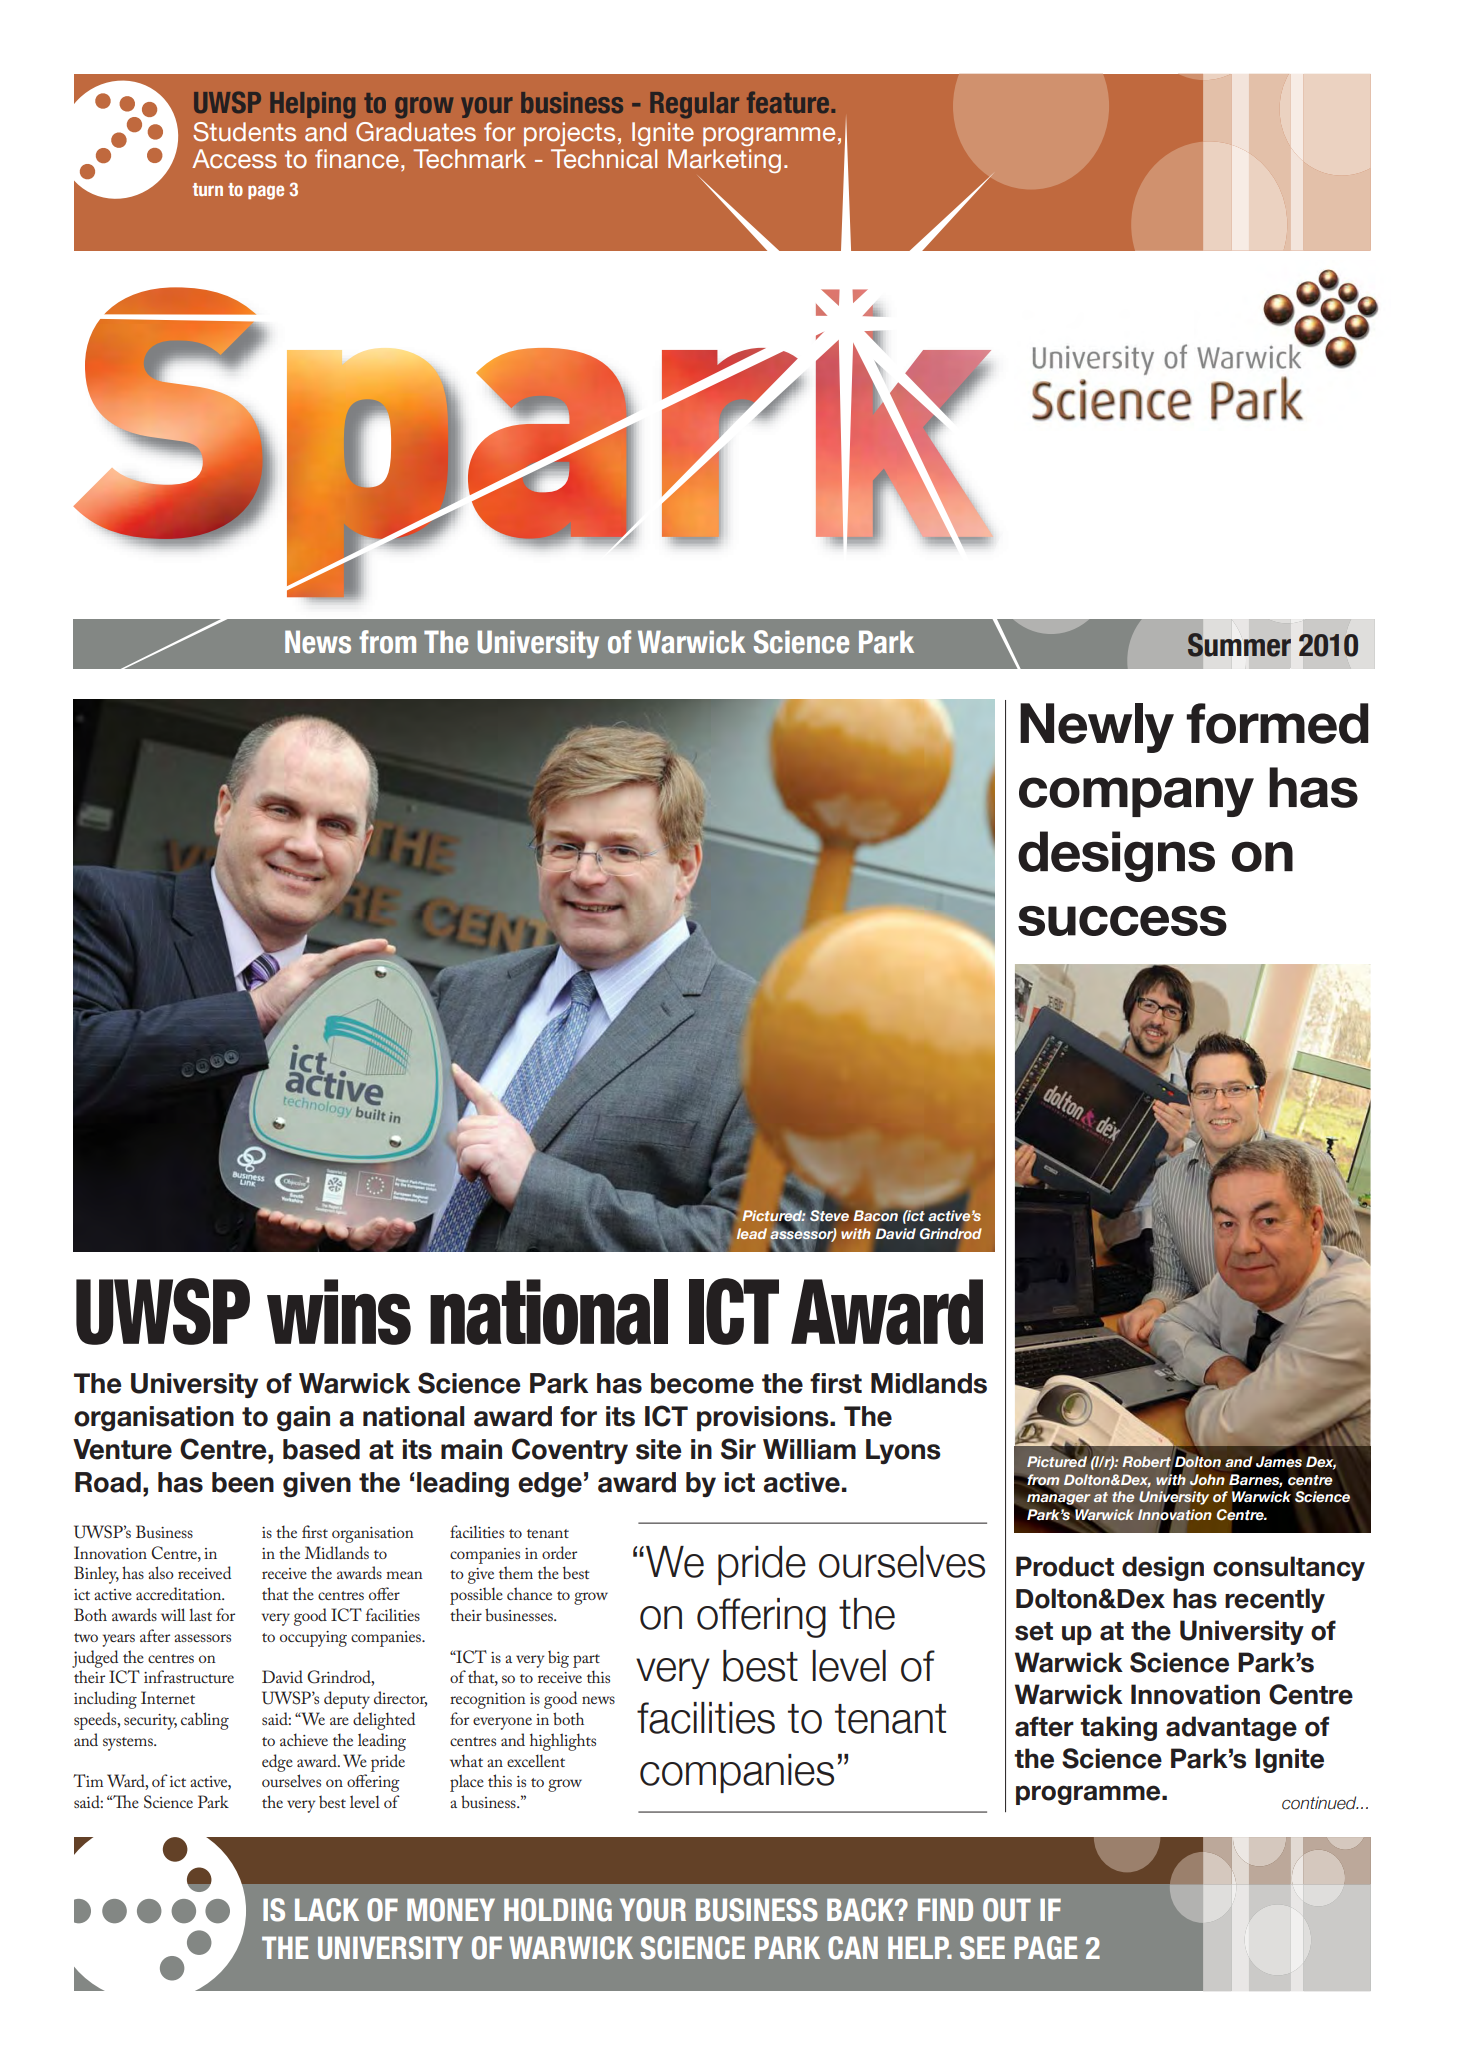 Image resolution: width=1459 pixels, height=2063 pixels. I want to click on Marketing, so click(724, 161).
